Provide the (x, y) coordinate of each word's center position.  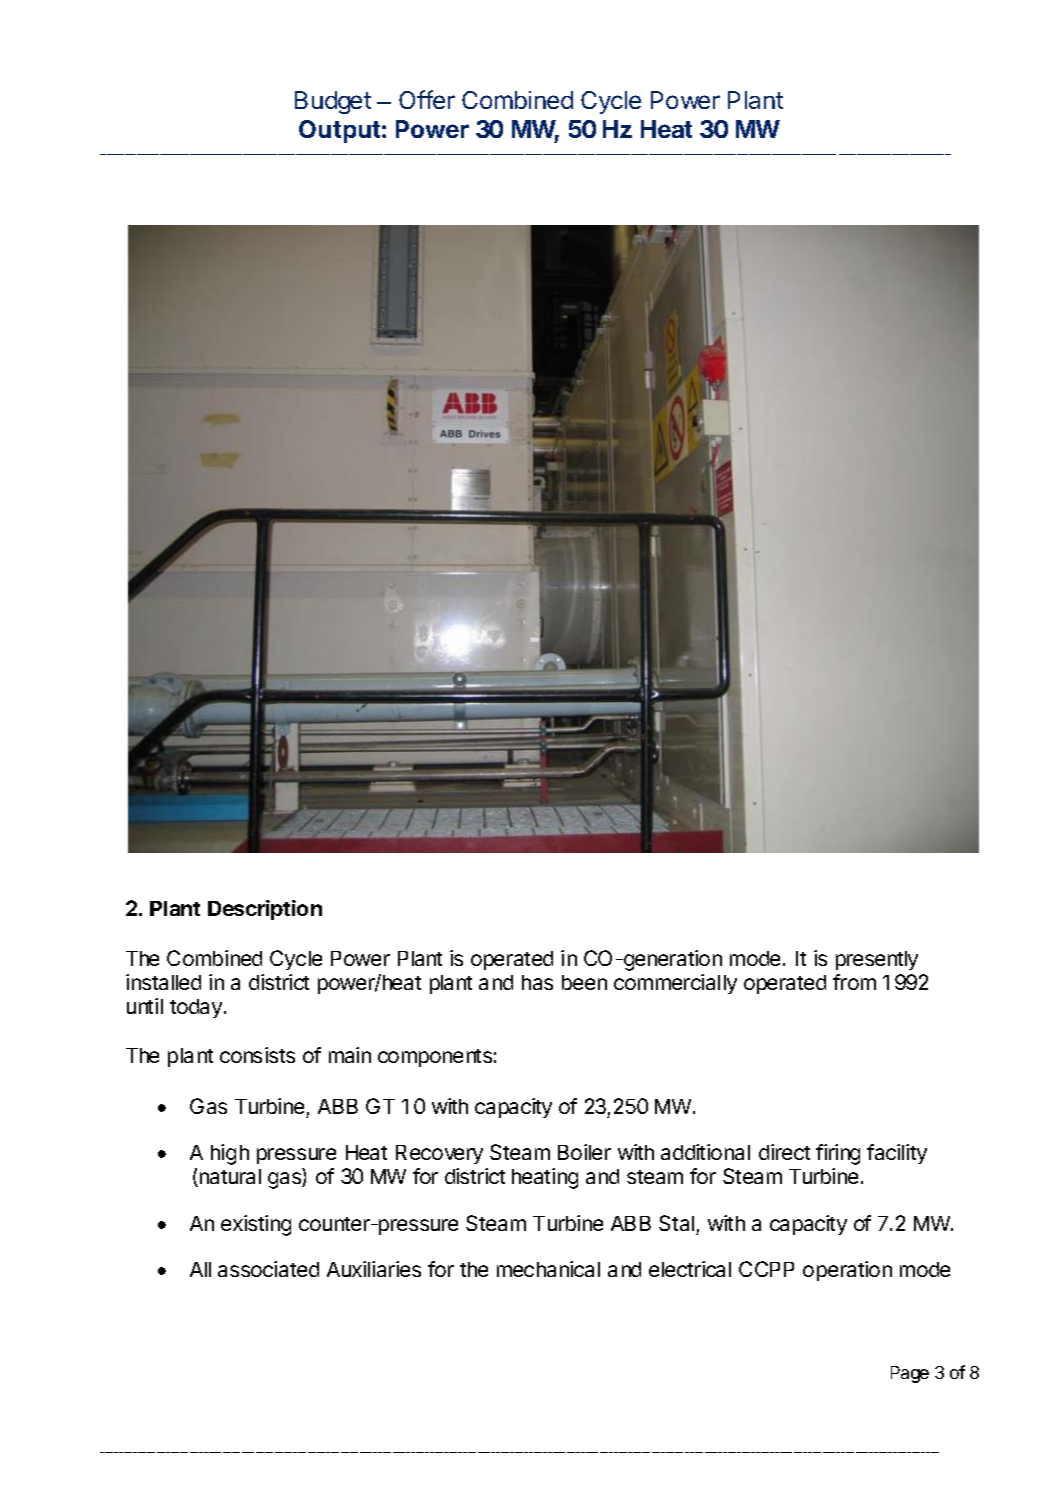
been (584, 982)
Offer (427, 99)
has (537, 982)
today (196, 1008)
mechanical (548, 1269)
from (854, 982)
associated (268, 1269)
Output (339, 131)
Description (265, 910)
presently (877, 960)
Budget (333, 102)
